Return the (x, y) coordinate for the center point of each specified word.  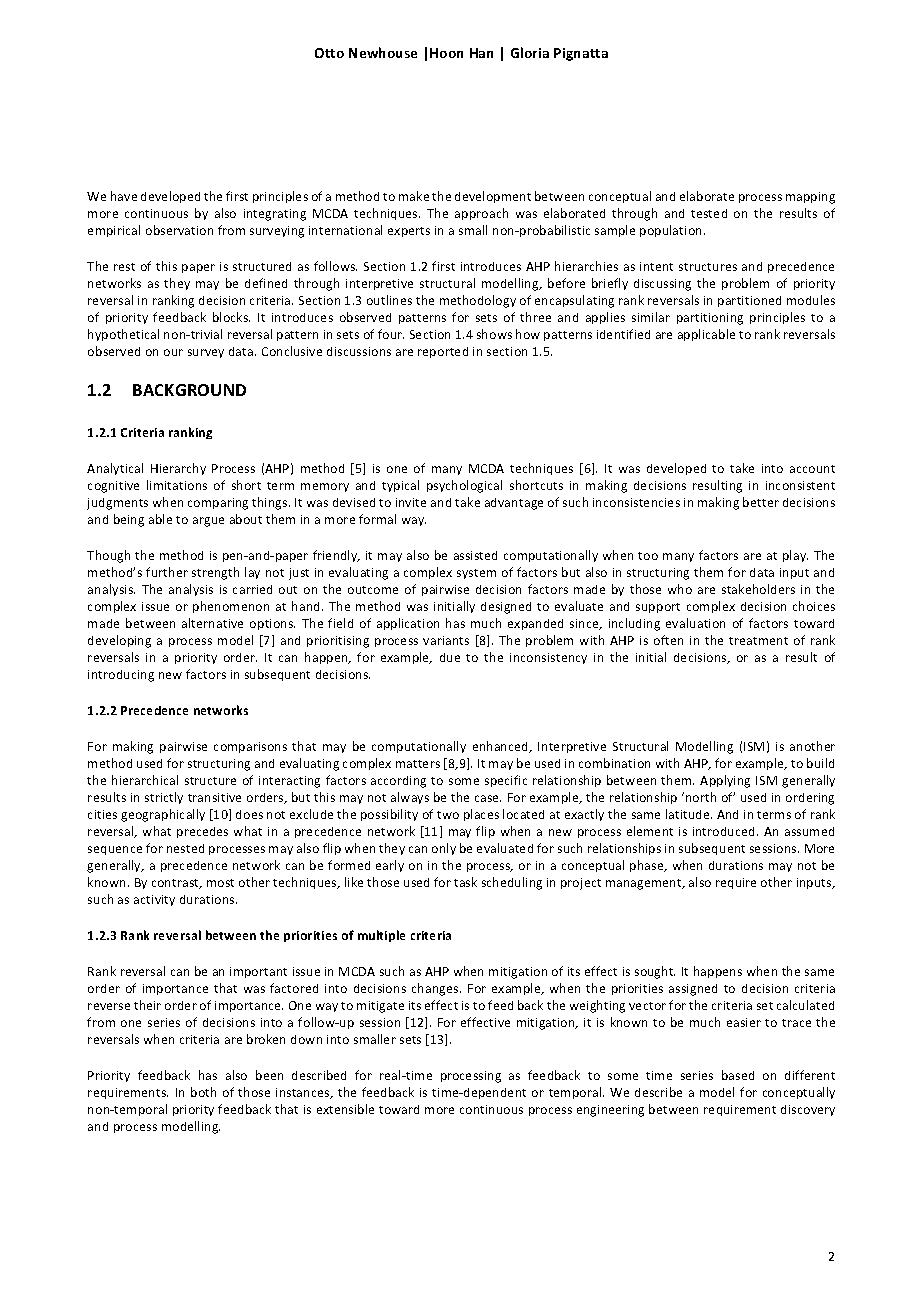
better (761, 502)
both (203, 1092)
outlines (389, 300)
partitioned (749, 301)
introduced (723, 831)
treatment (758, 641)
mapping (810, 198)
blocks (231, 317)
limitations (177, 485)
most (220, 883)
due (450, 657)
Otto (329, 53)
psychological (464, 486)
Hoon (446, 53)
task (465, 882)
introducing (121, 676)
